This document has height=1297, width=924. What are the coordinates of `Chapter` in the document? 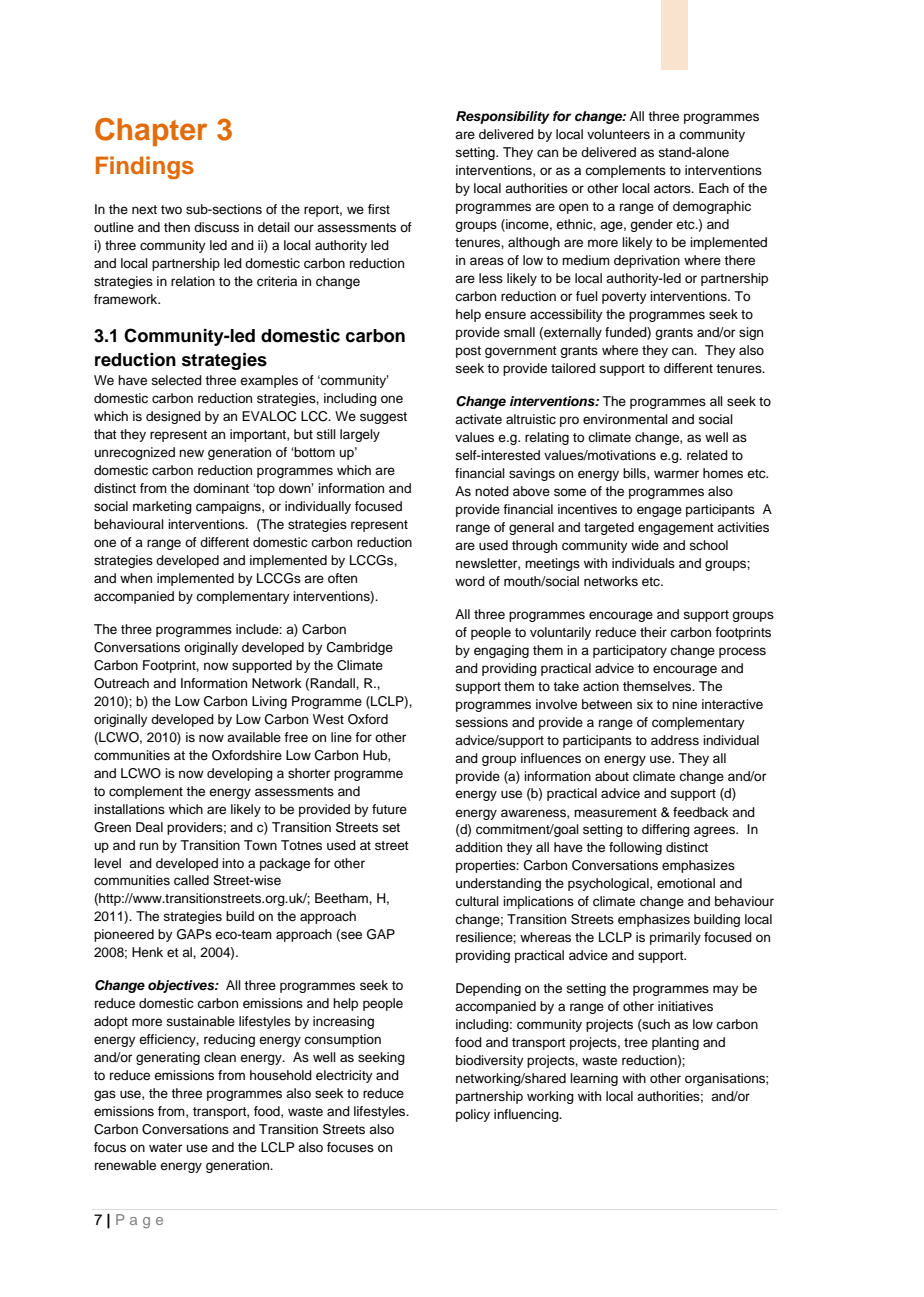 It's located at (151, 132).
